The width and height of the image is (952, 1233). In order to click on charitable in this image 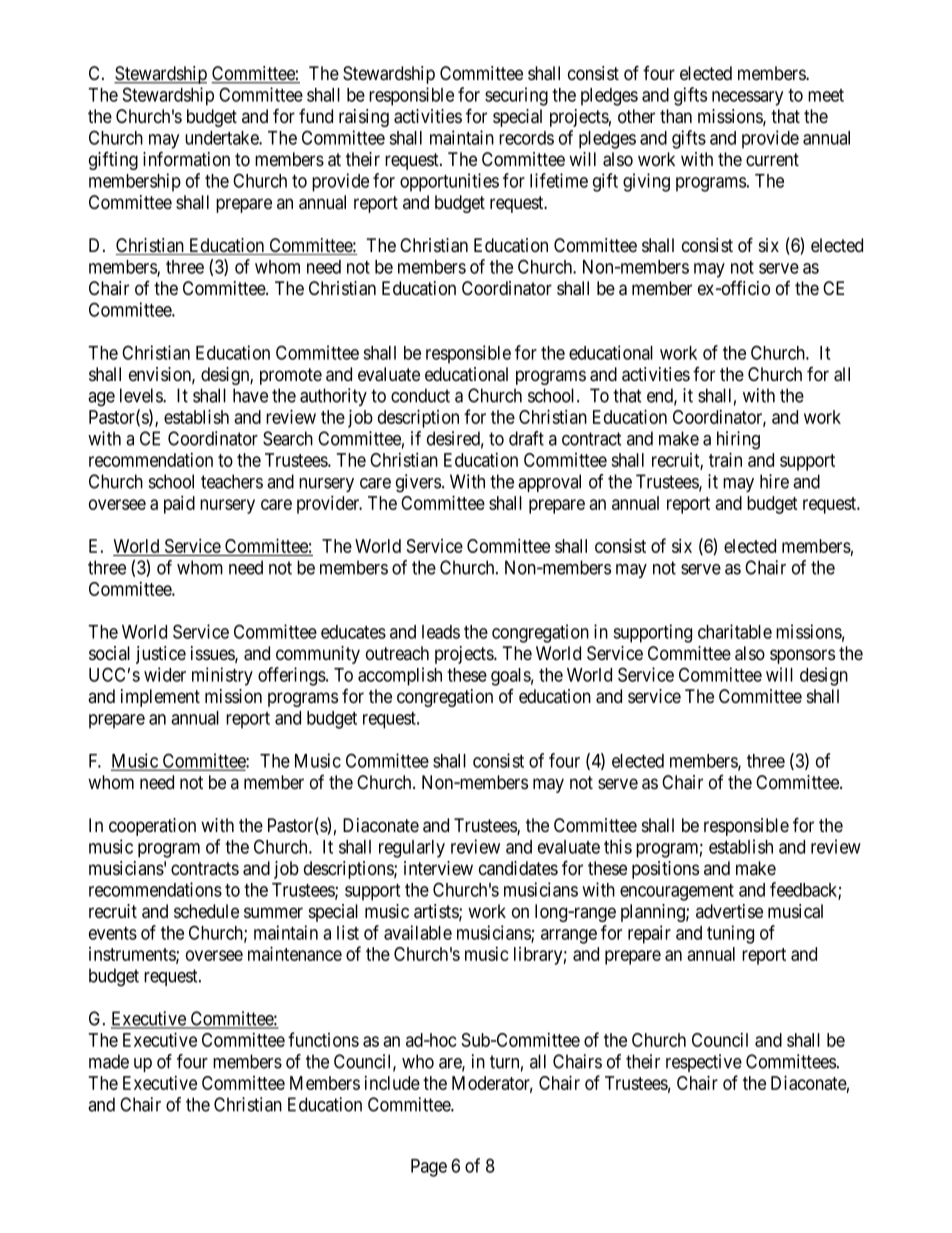, I will do `click(735, 631)`.
